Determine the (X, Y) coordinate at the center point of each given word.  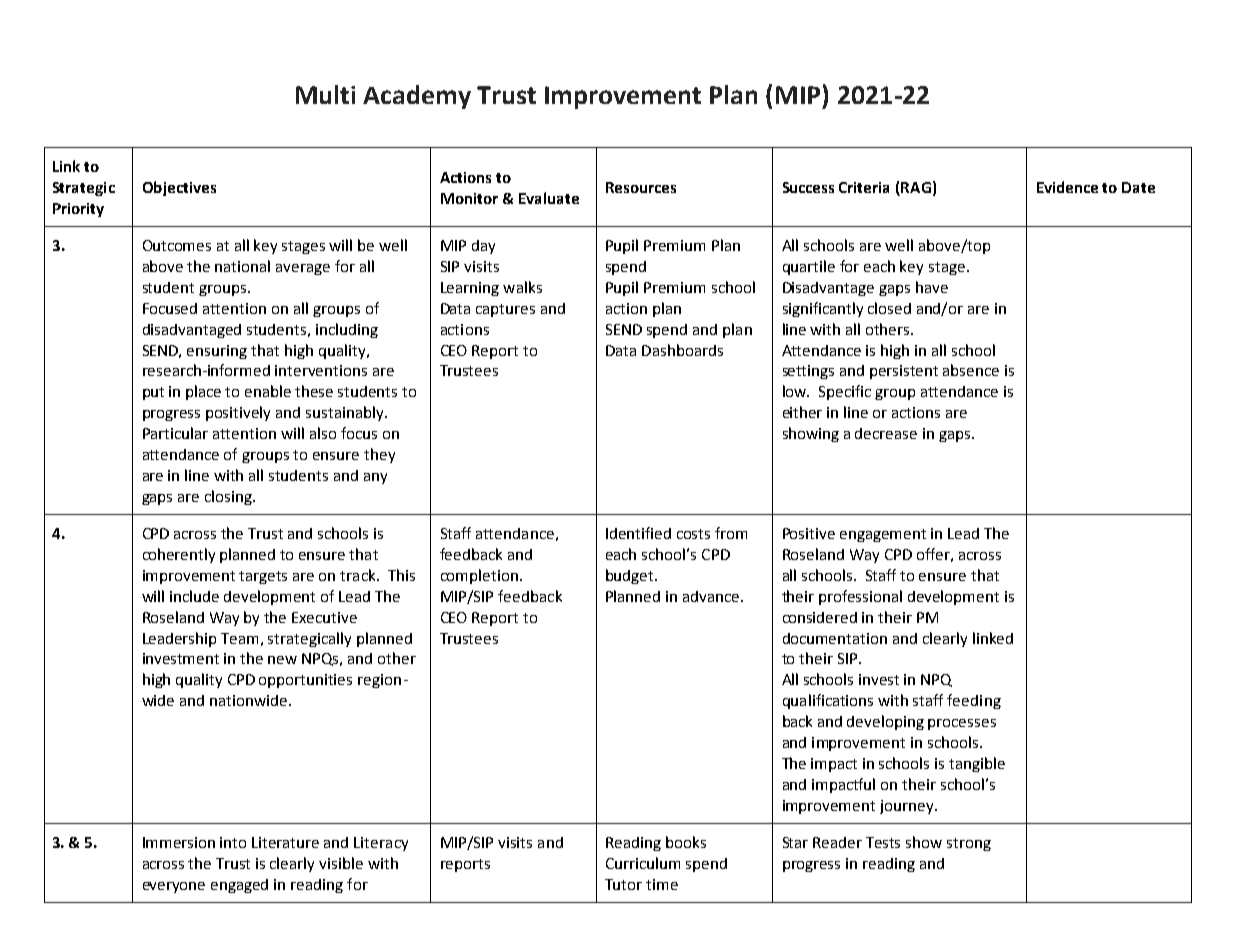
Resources (641, 187)
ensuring (217, 352)
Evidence (1067, 187)
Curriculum (643, 863)
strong (969, 844)
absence (971, 370)
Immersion (179, 842)
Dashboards (682, 350)
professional (860, 597)
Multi (325, 94)
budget (631, 576)
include (194, 596)
